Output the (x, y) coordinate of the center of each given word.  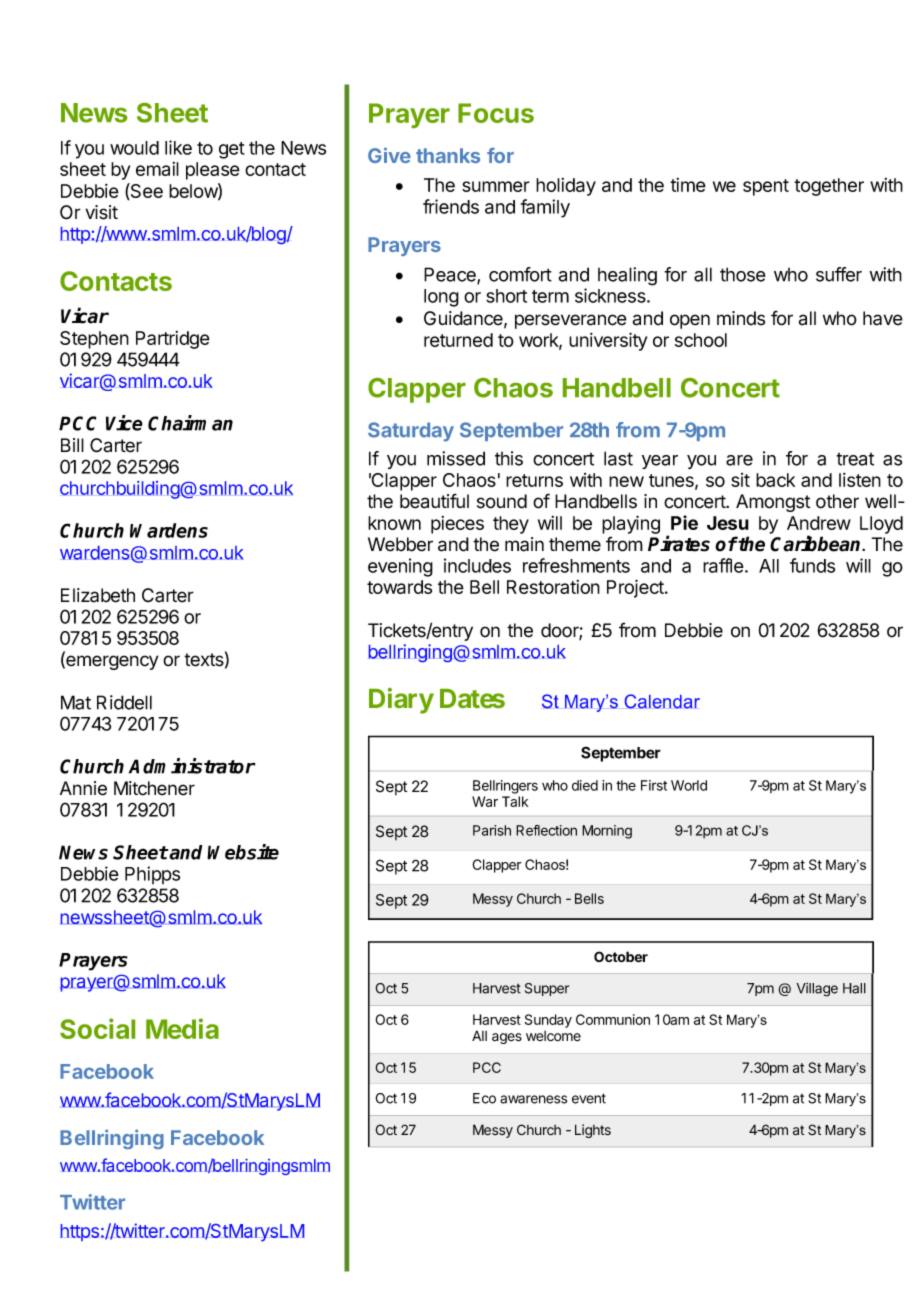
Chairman (190, 423)
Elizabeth (98, 595)
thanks (448, 155)
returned (458, 340)
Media (182, 1028)
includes (477, 565)
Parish (492, 830)
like (178, 147)
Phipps (152, 875)
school (701, 340)
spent (766, 187)
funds (812, 565)
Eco (484, 1098)
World (689, 785)
